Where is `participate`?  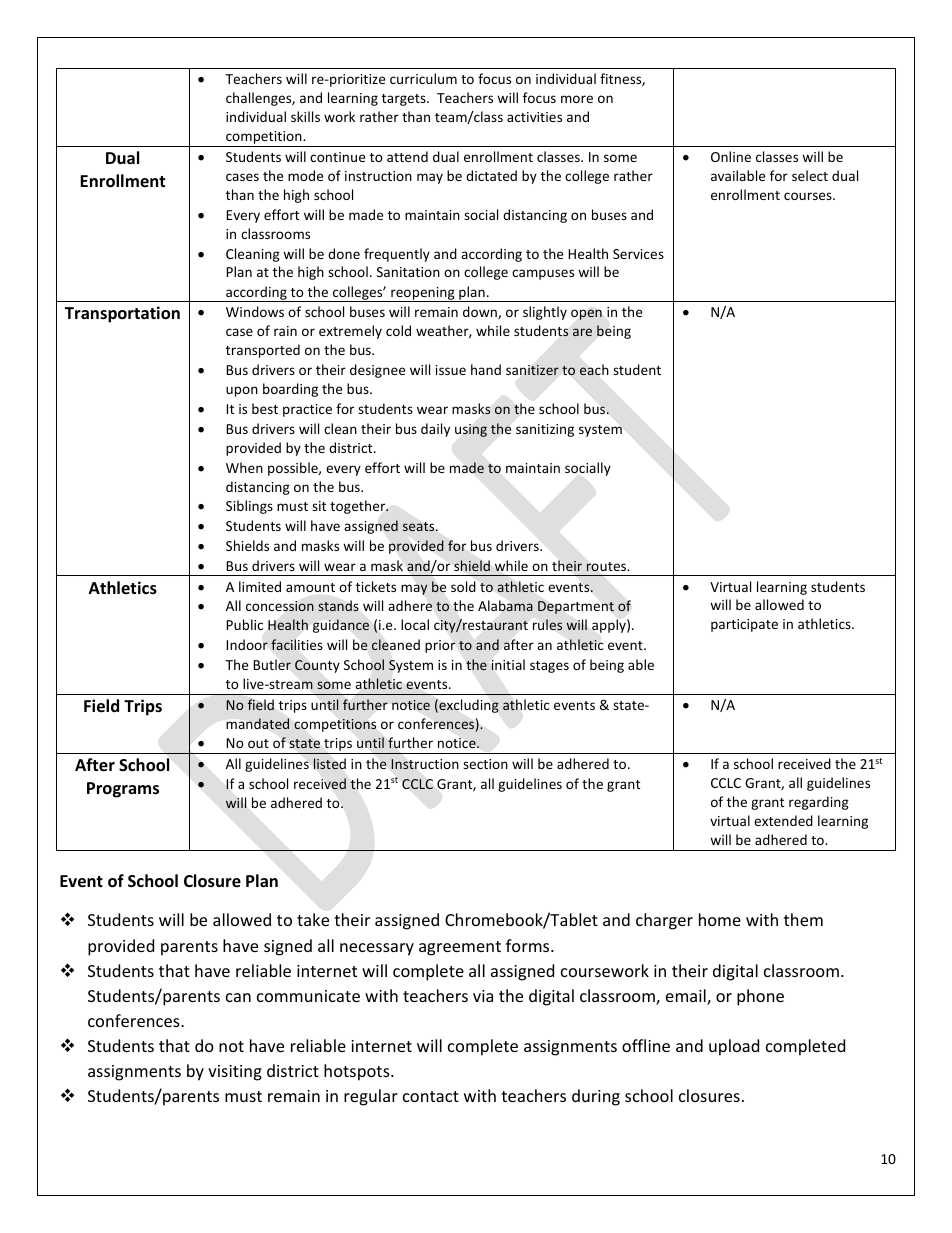 participate is located at coordinates (744, 625).
